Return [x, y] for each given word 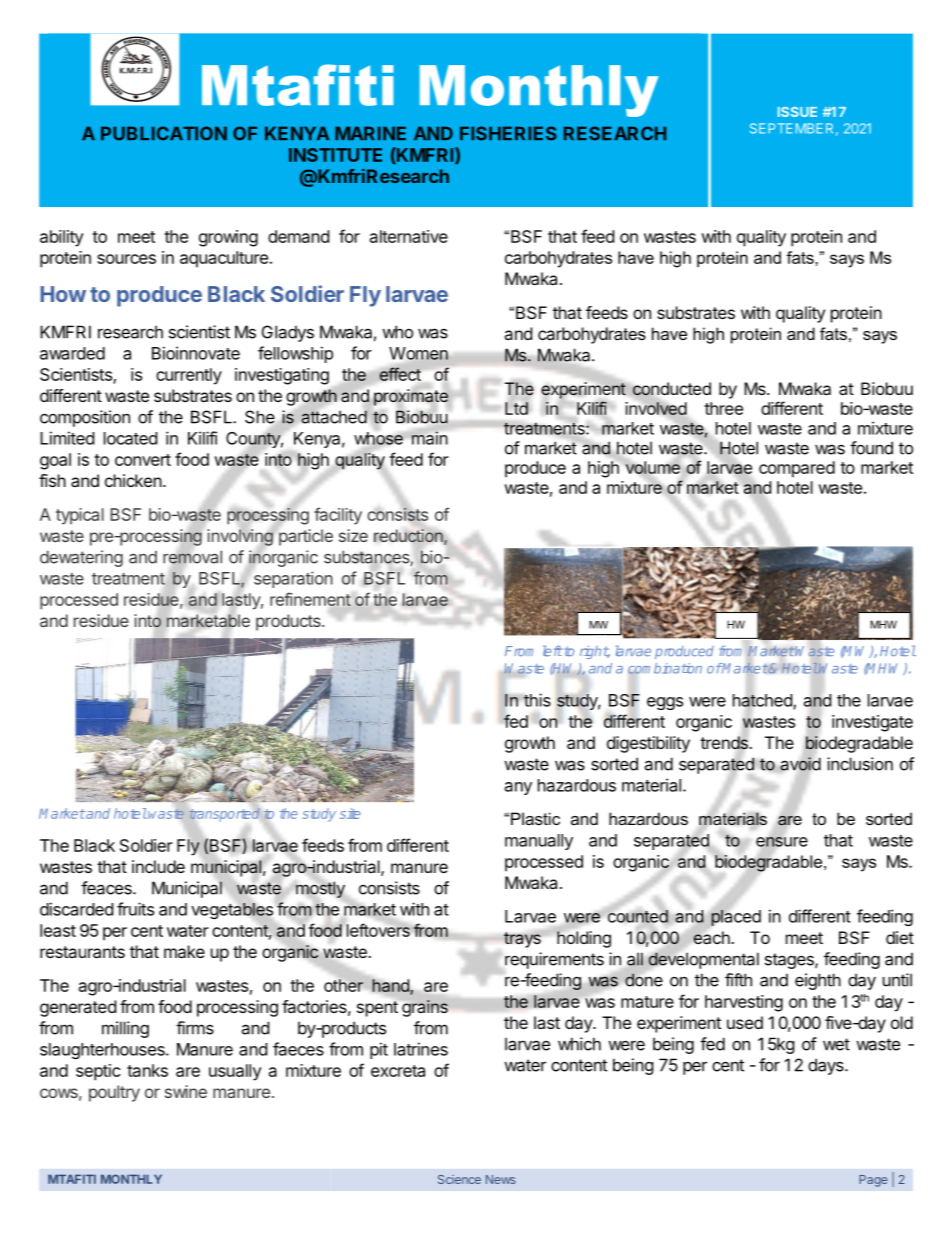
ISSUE [797, 112]
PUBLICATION [164, 133]
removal [192, 557]
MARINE [370, 133]
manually [539, 842]
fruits [135, 909]
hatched [763, 700]
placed [735, 917]
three [723, 408]
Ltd [516, 408]
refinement [310, 599]
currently [189, 376]
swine [186, 1091]
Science [459, 1179]
